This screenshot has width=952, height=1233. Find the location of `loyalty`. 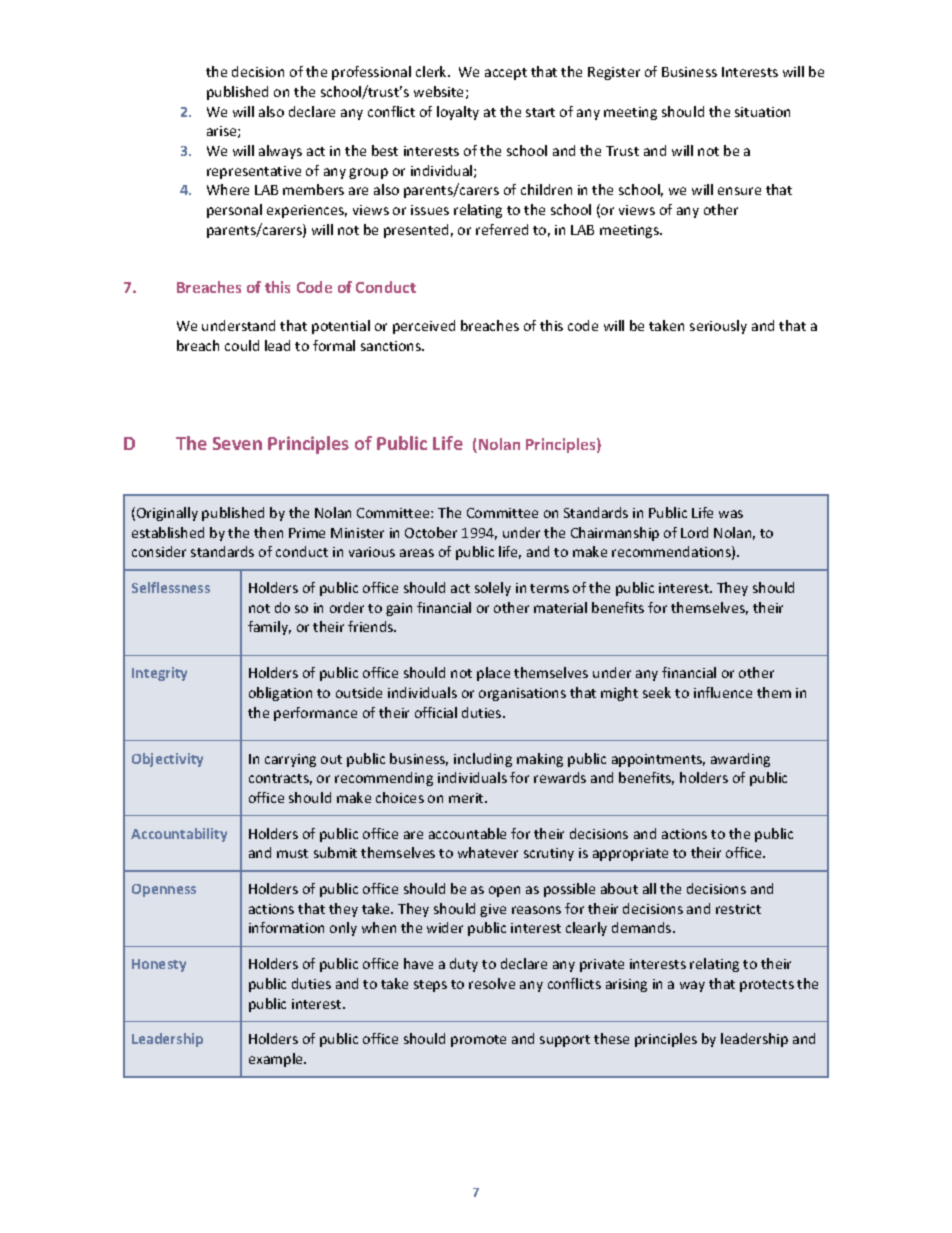

loyalty is located at coordinates (458, 113).
